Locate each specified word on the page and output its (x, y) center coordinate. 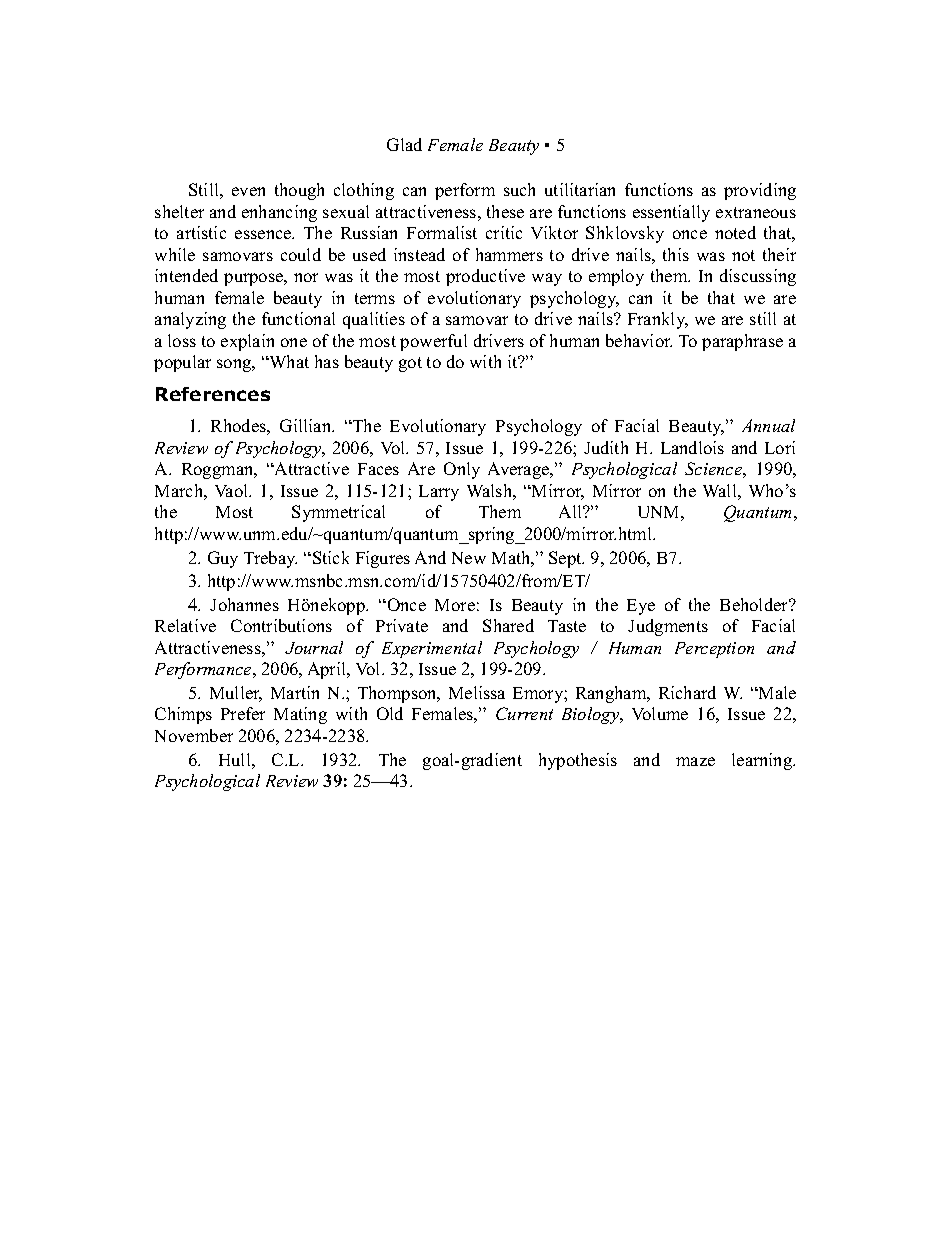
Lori (780, 447)
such (519, 189)
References (213, 394)
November (194, 735)
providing (760, 191)
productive (485, 277)
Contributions (281, 625)
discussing (758, 277)
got (410, 364)
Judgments (668, 627)
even (248, 191)
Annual (768, 425)
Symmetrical (338, 513)
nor (306, 277)
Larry (439, 493)
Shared (508, 625)
